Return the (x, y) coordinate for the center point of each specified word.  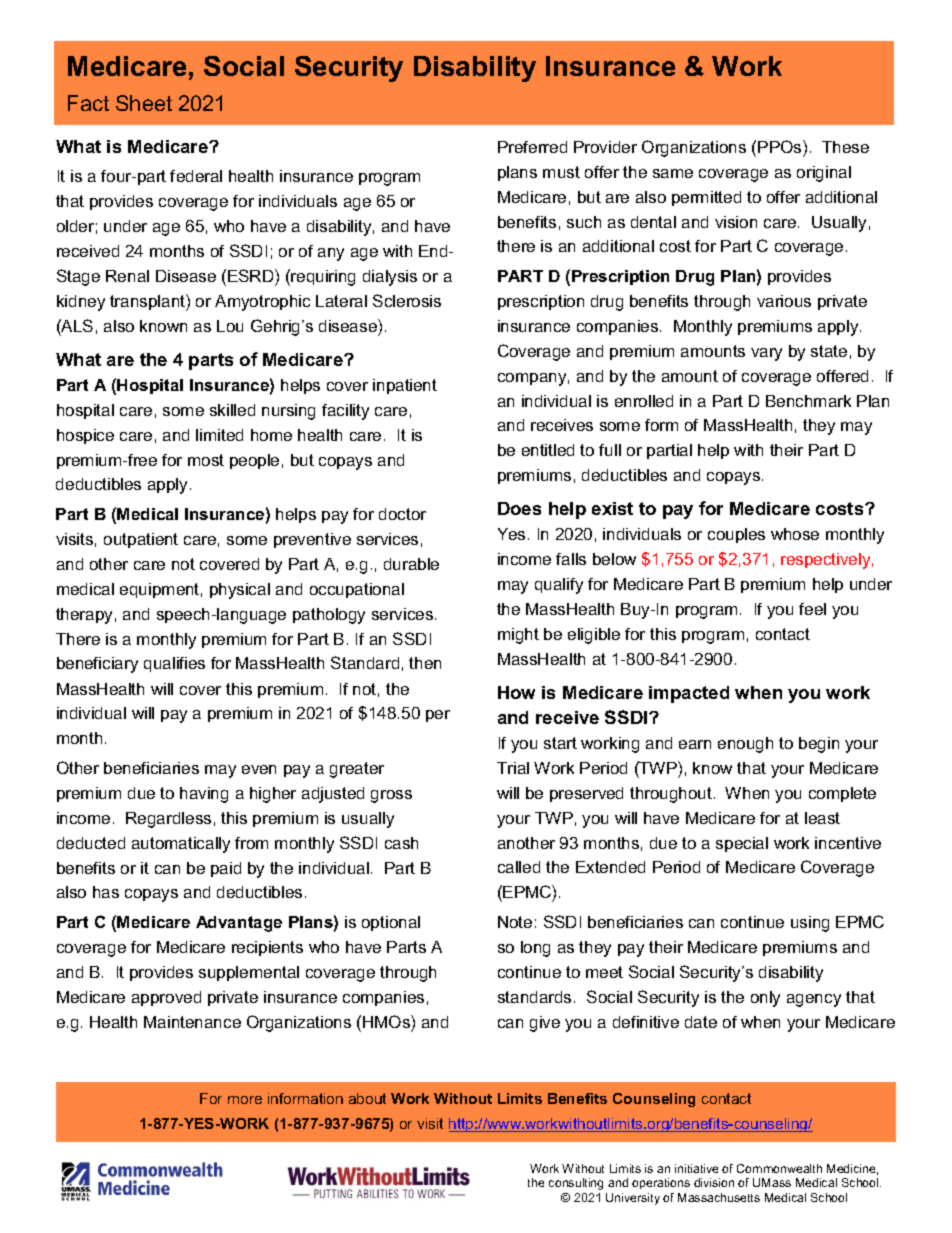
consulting (576, 1184)
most (206, 460)
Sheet (144, 103)
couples (736, 535)
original (824, 174)
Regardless (168, 820)
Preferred (532, 147)
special (742, 844)
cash (401, 843)
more (245, 1100)
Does (519, 508)
